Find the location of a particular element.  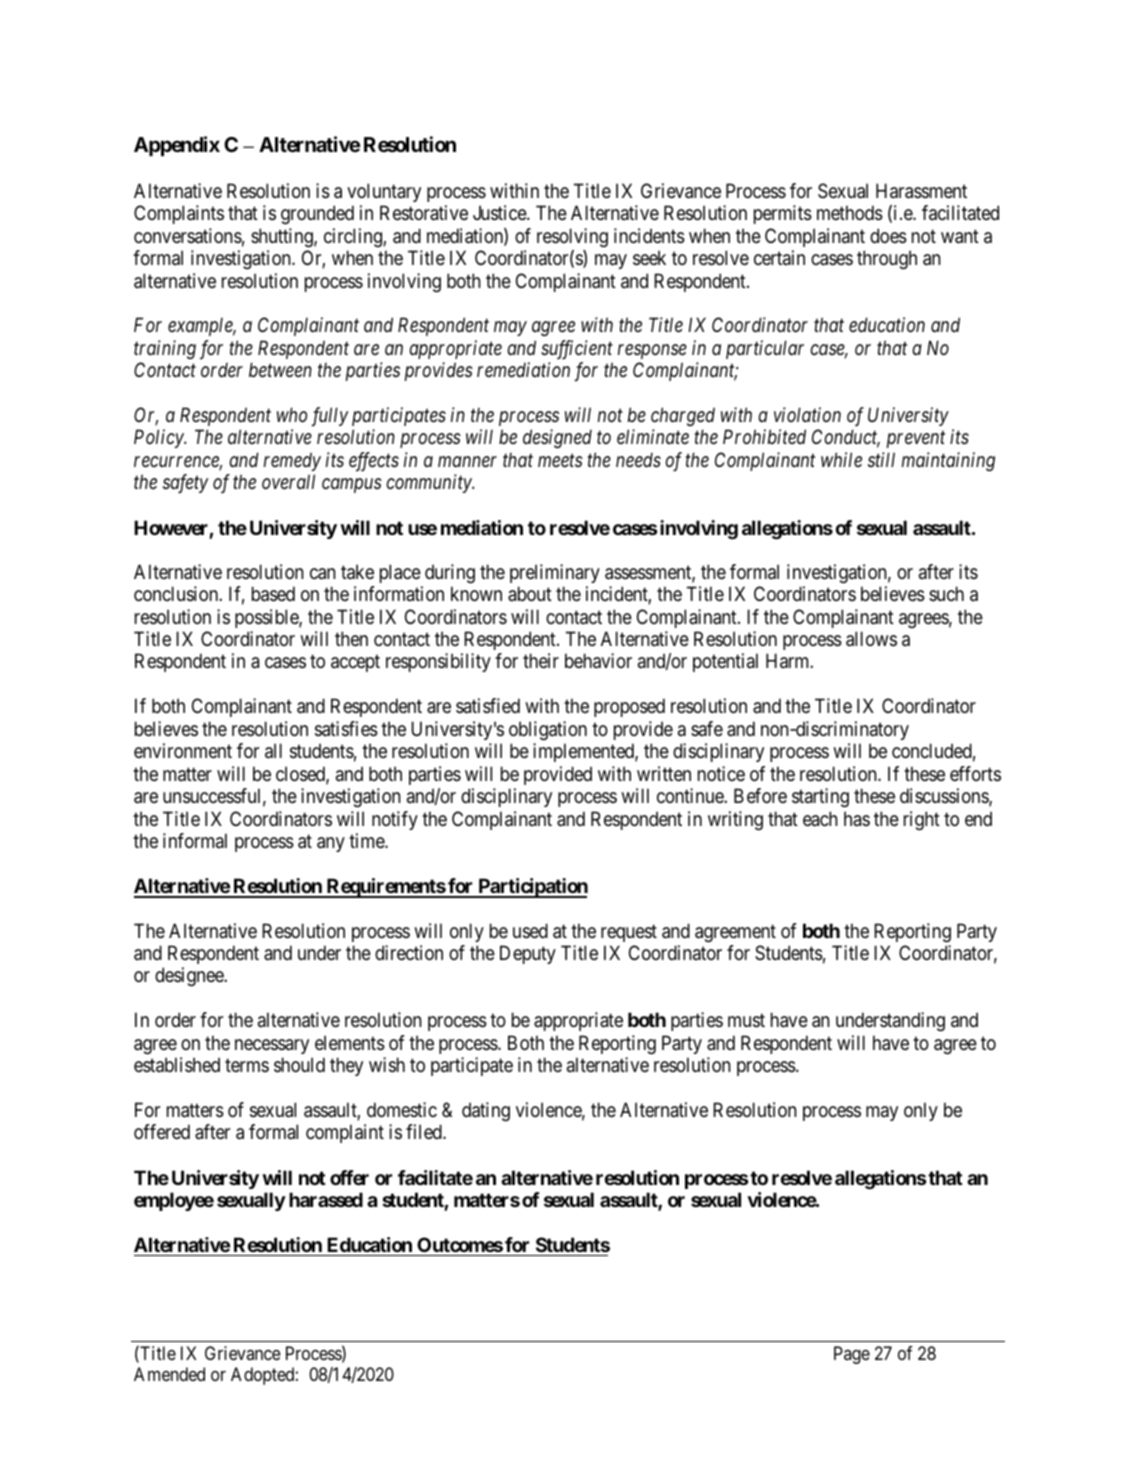

obligation is located at coordinates (548, 730).
